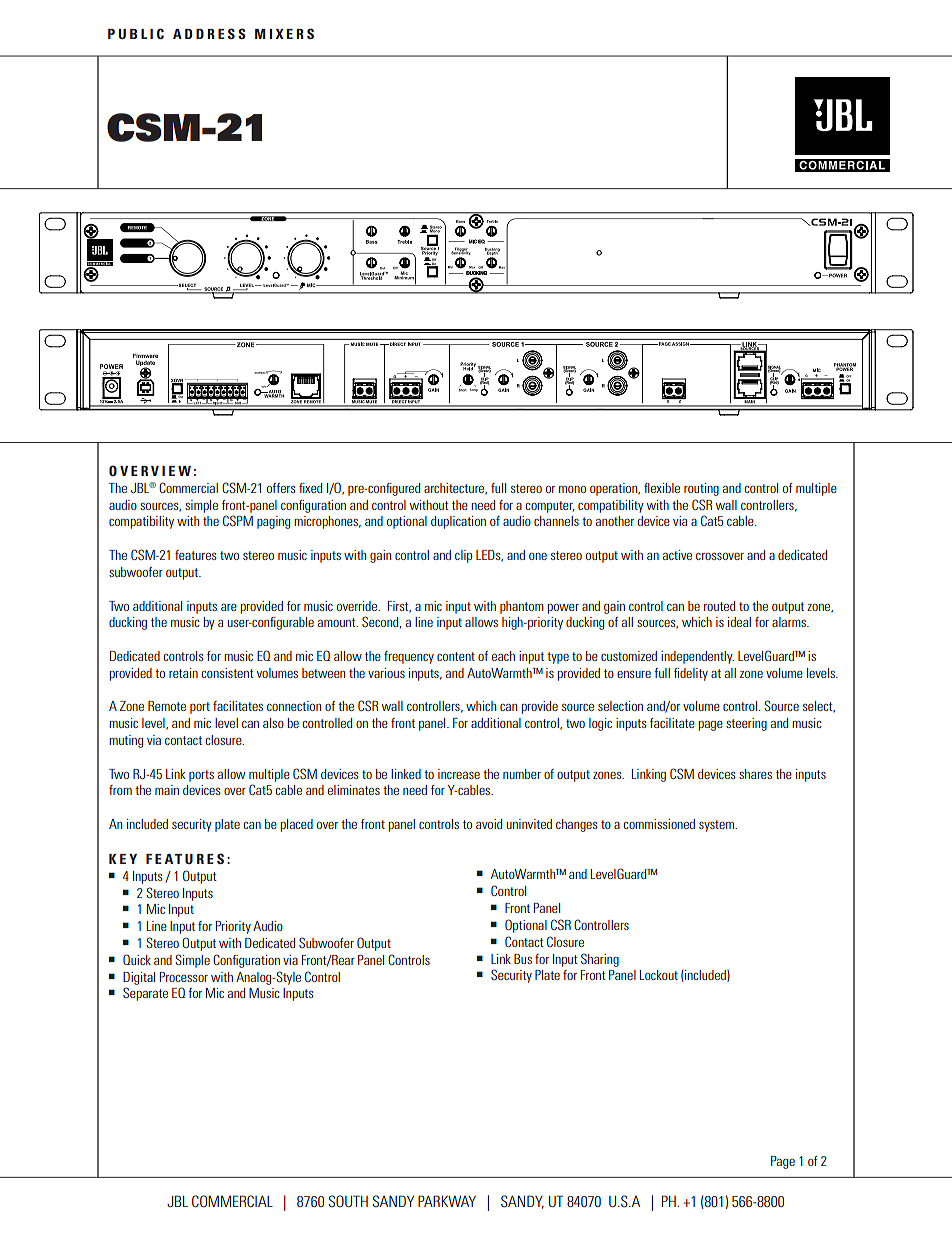  I want to click on placed, so click(296, 825).
